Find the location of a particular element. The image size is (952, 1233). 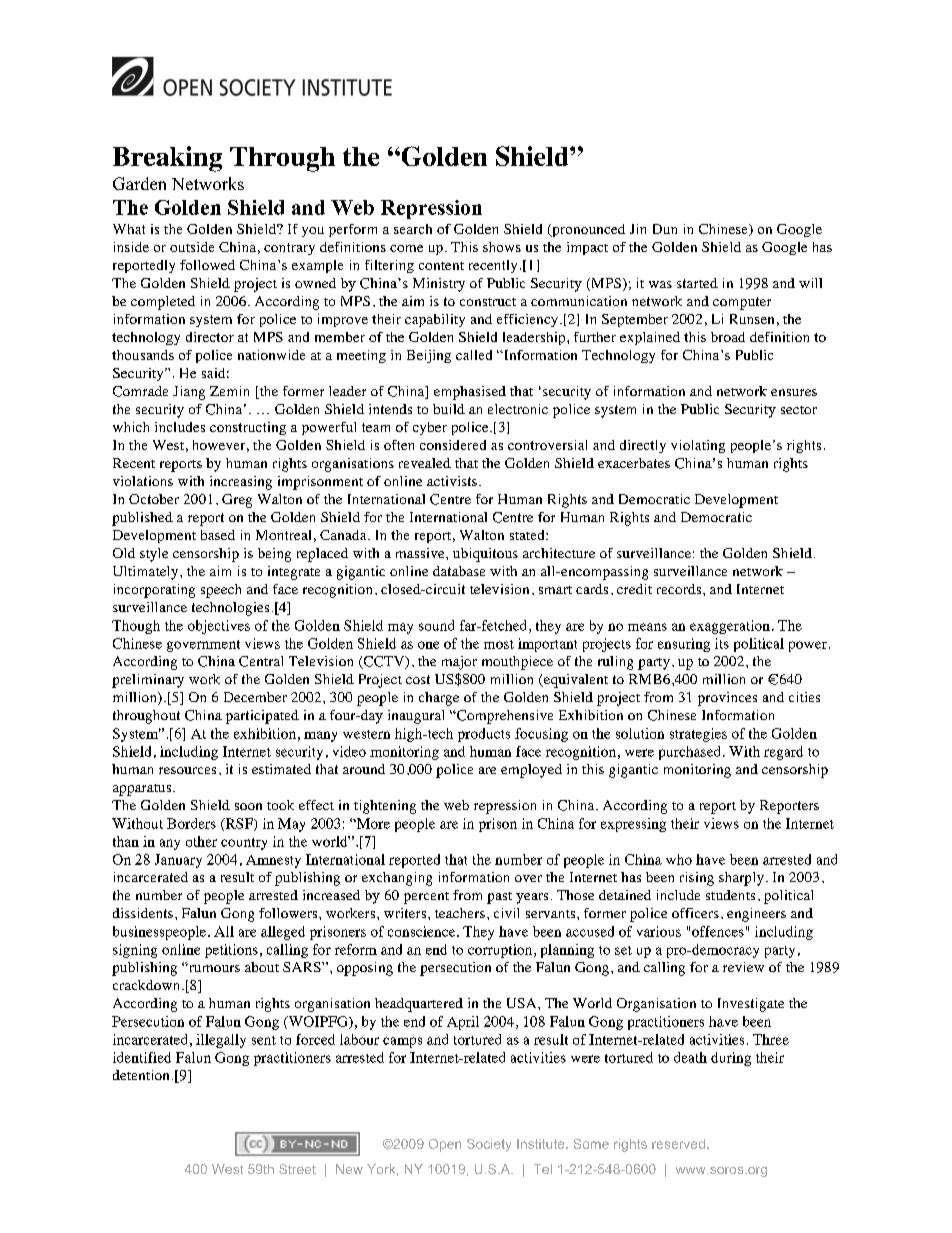

teachers is located at coordinates (460, 913).
